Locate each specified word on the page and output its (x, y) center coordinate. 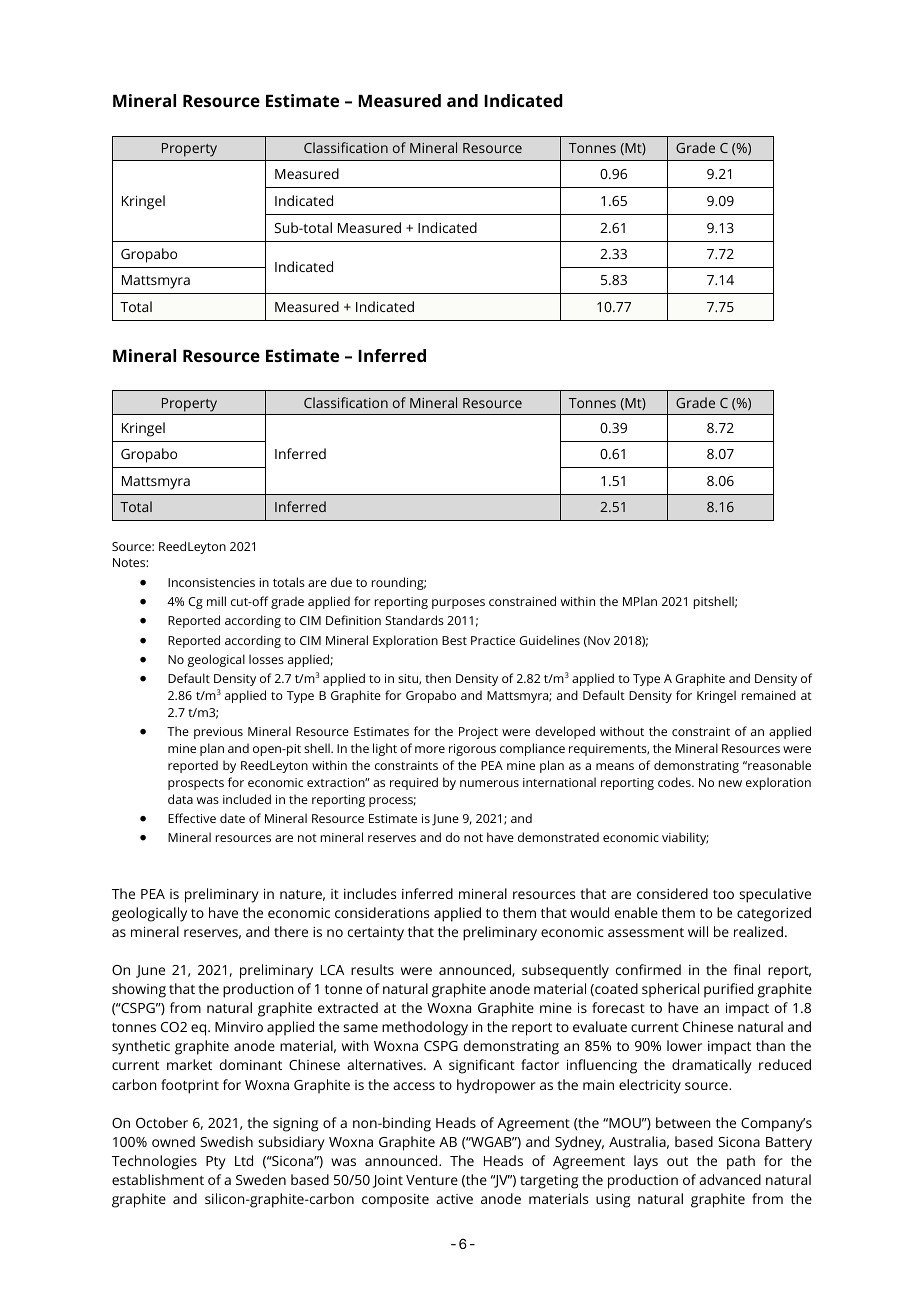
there (291, 931)
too (723, 894)
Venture (432, 1180)
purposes (458, 604)
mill (216, 601)
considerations (382, 912)
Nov (598, 641)
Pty (216, 1163)
